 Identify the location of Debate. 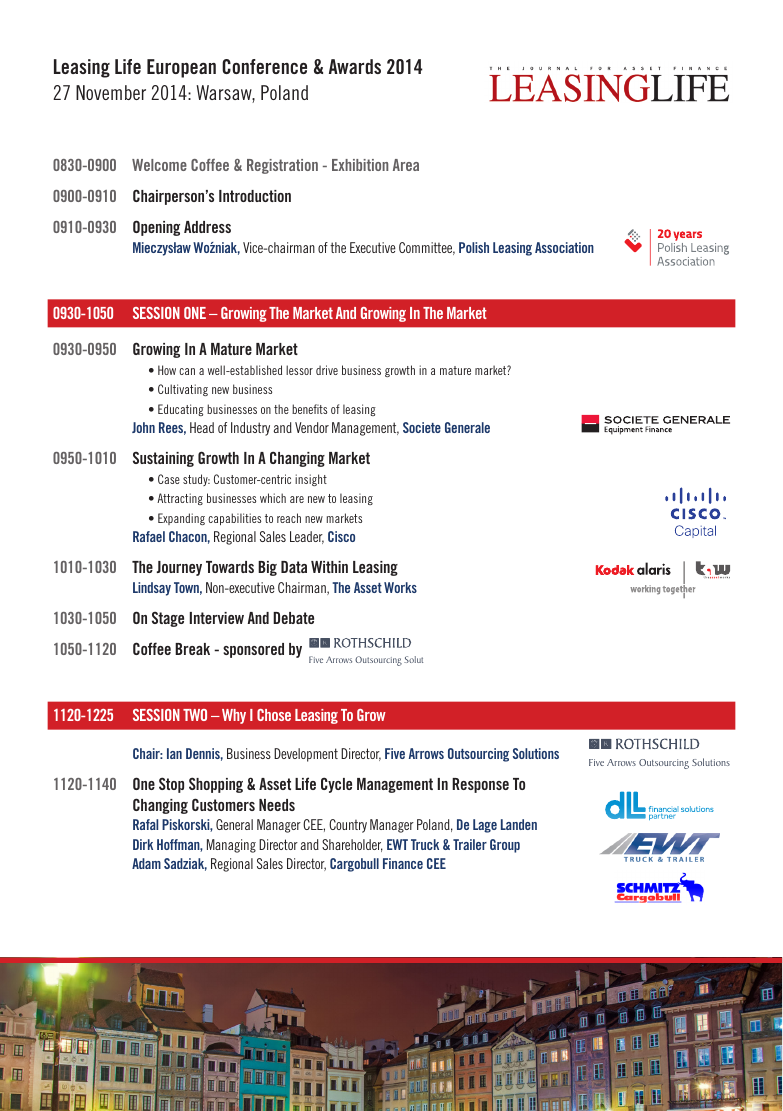
(293, 618).
